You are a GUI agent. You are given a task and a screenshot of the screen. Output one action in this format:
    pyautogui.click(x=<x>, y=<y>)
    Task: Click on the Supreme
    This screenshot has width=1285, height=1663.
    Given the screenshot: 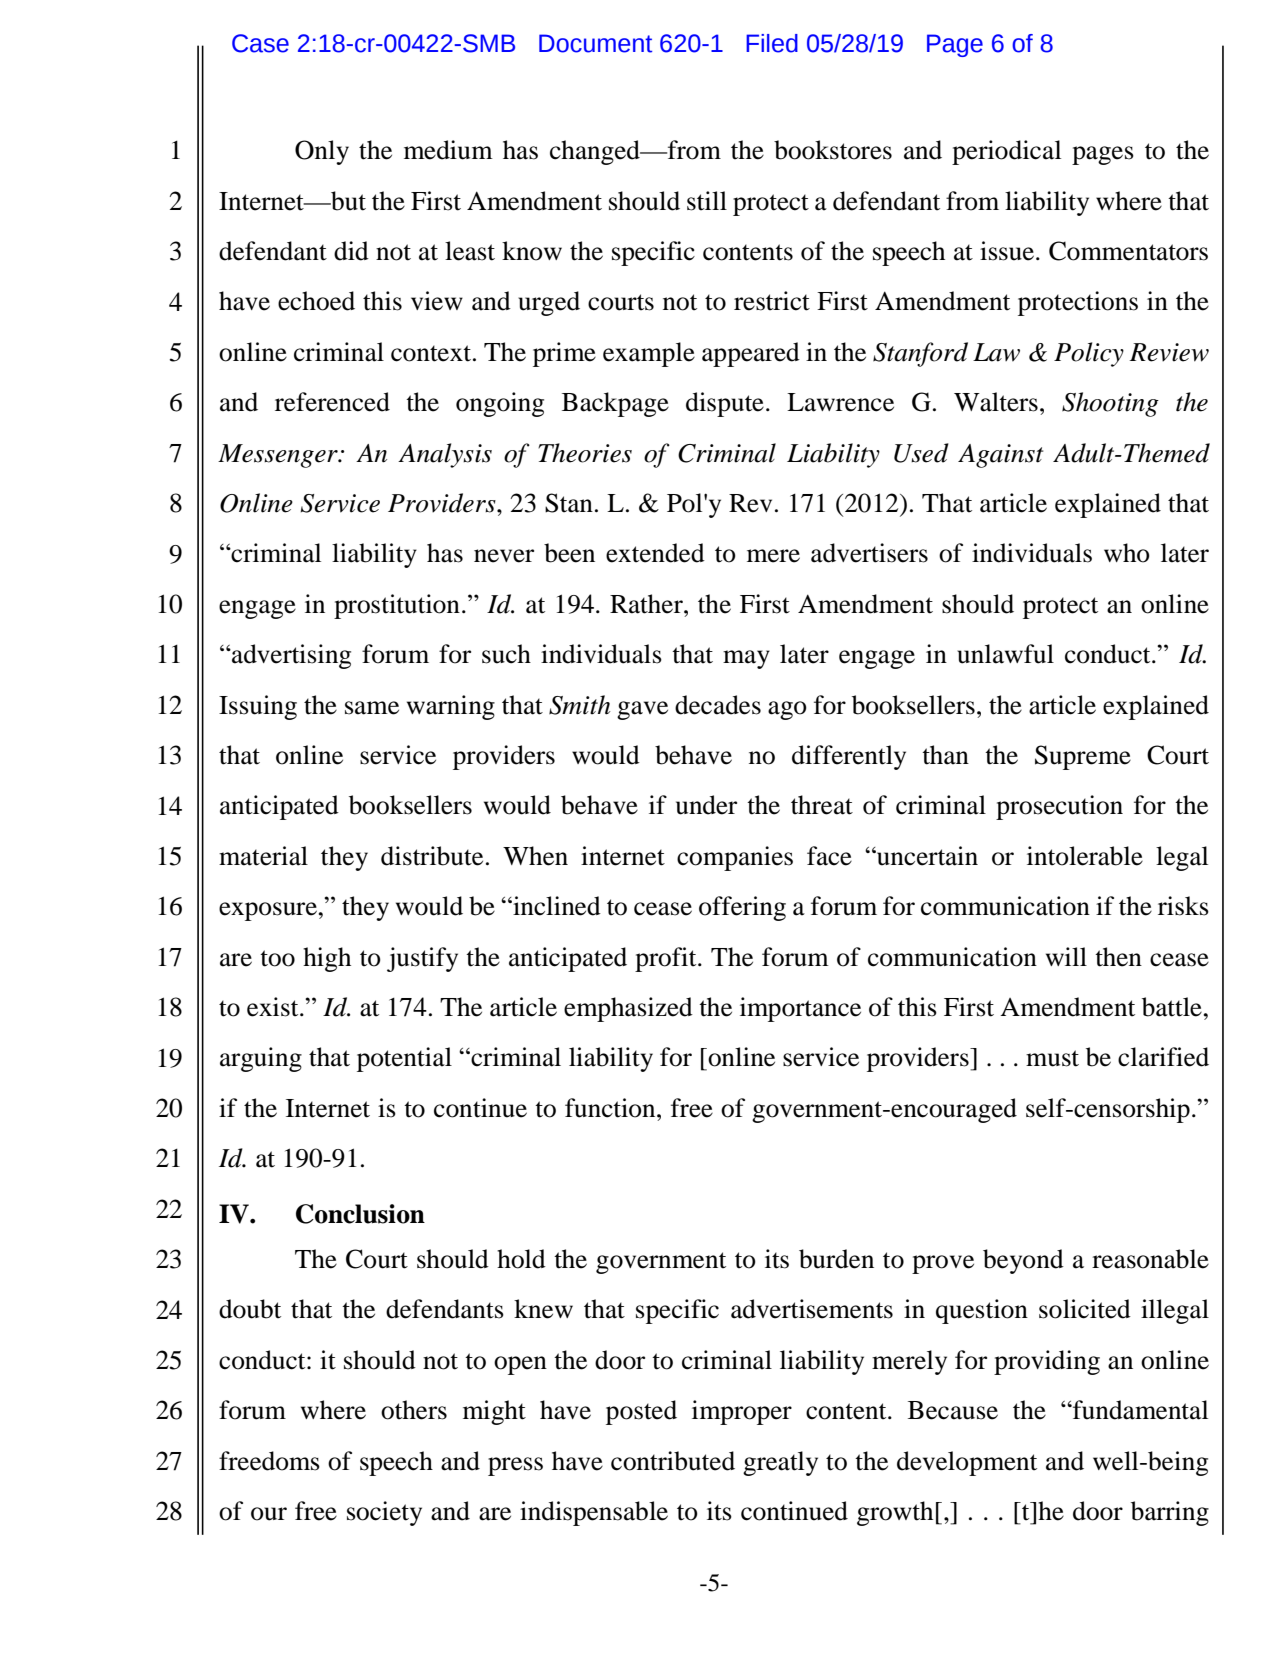 What is the action you would take?
    pyautogui.click(x=1083, y=757)
